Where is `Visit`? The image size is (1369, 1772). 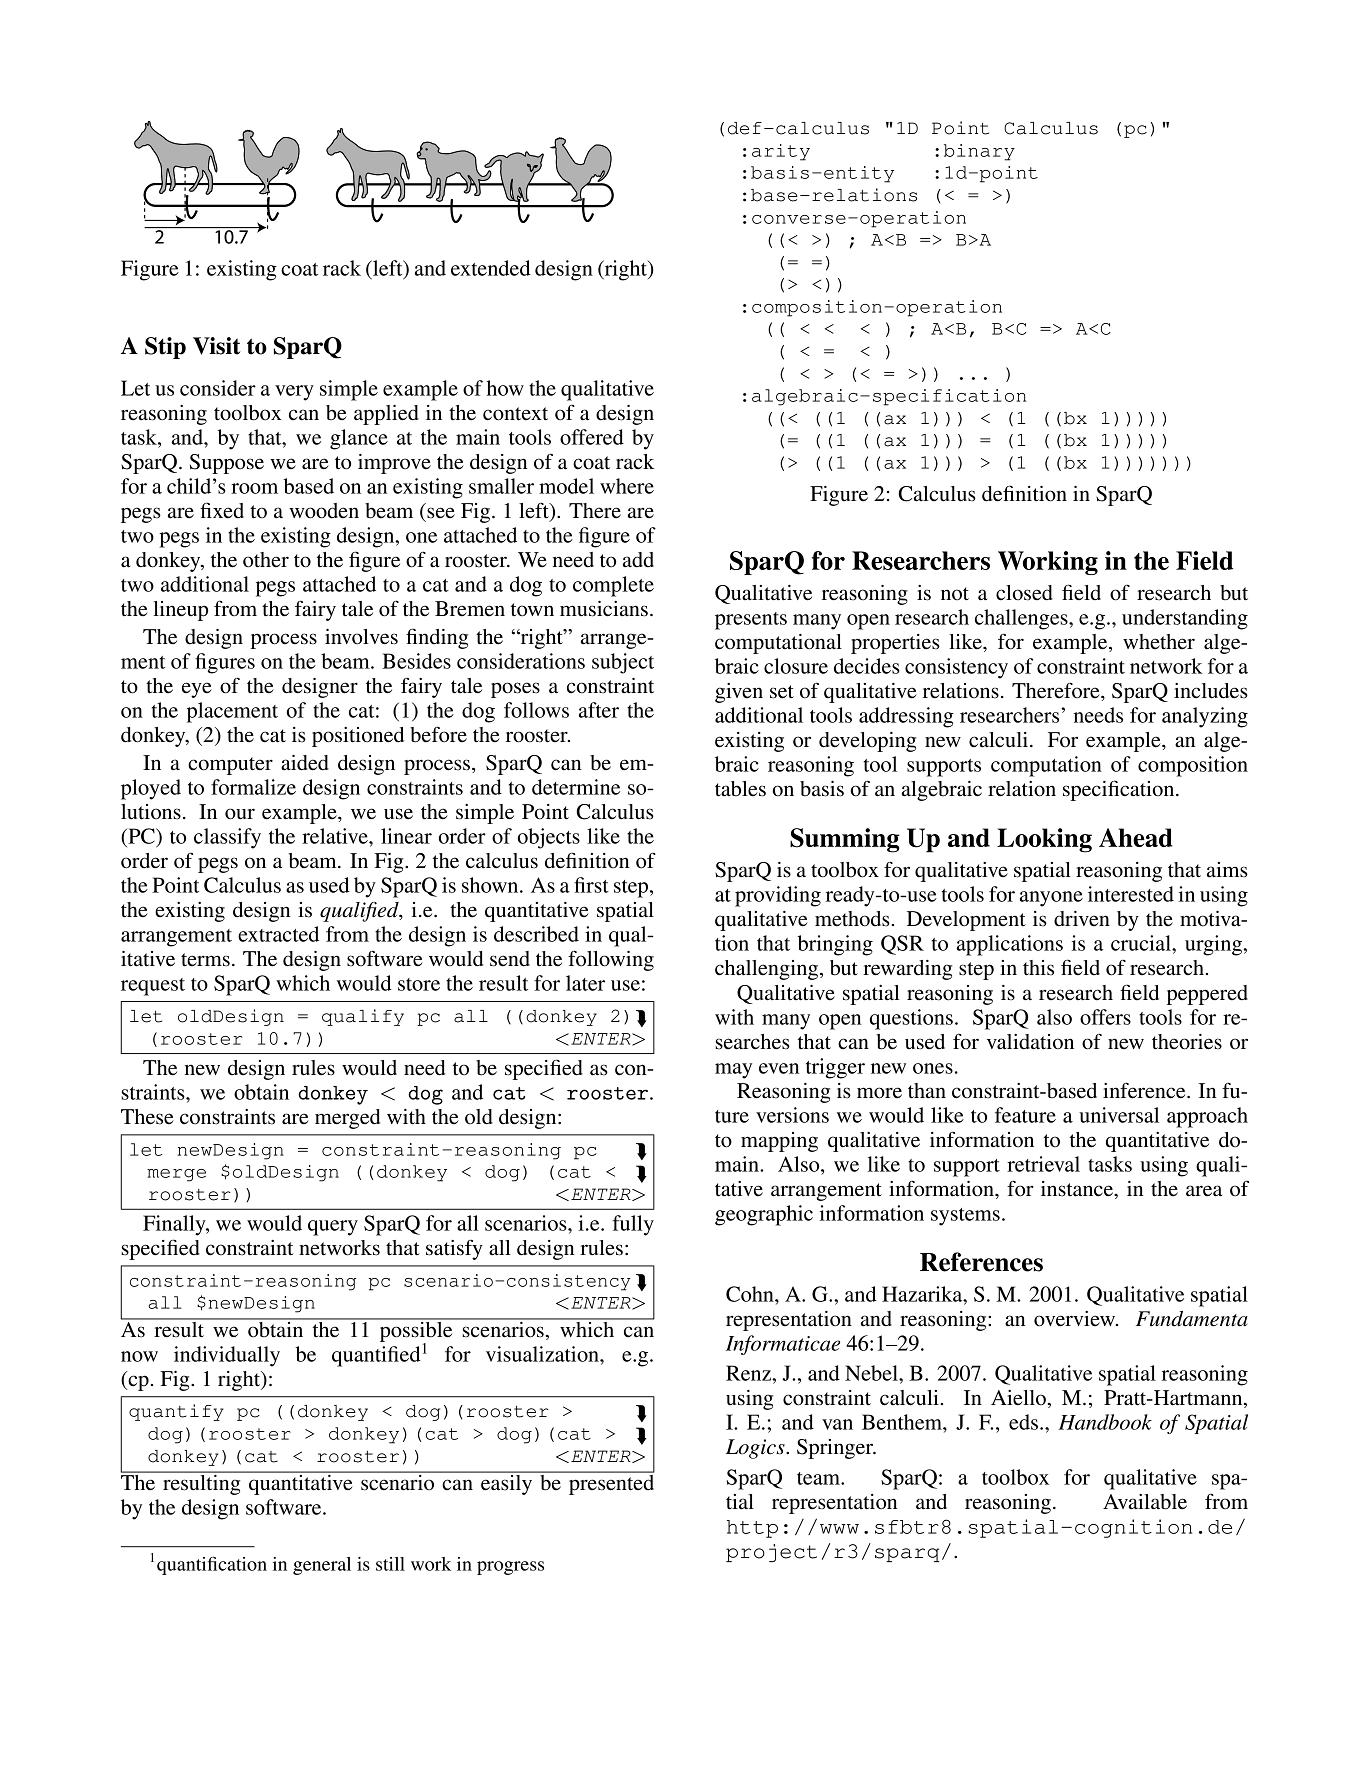 Visit is located at coordinates (216, 346).
